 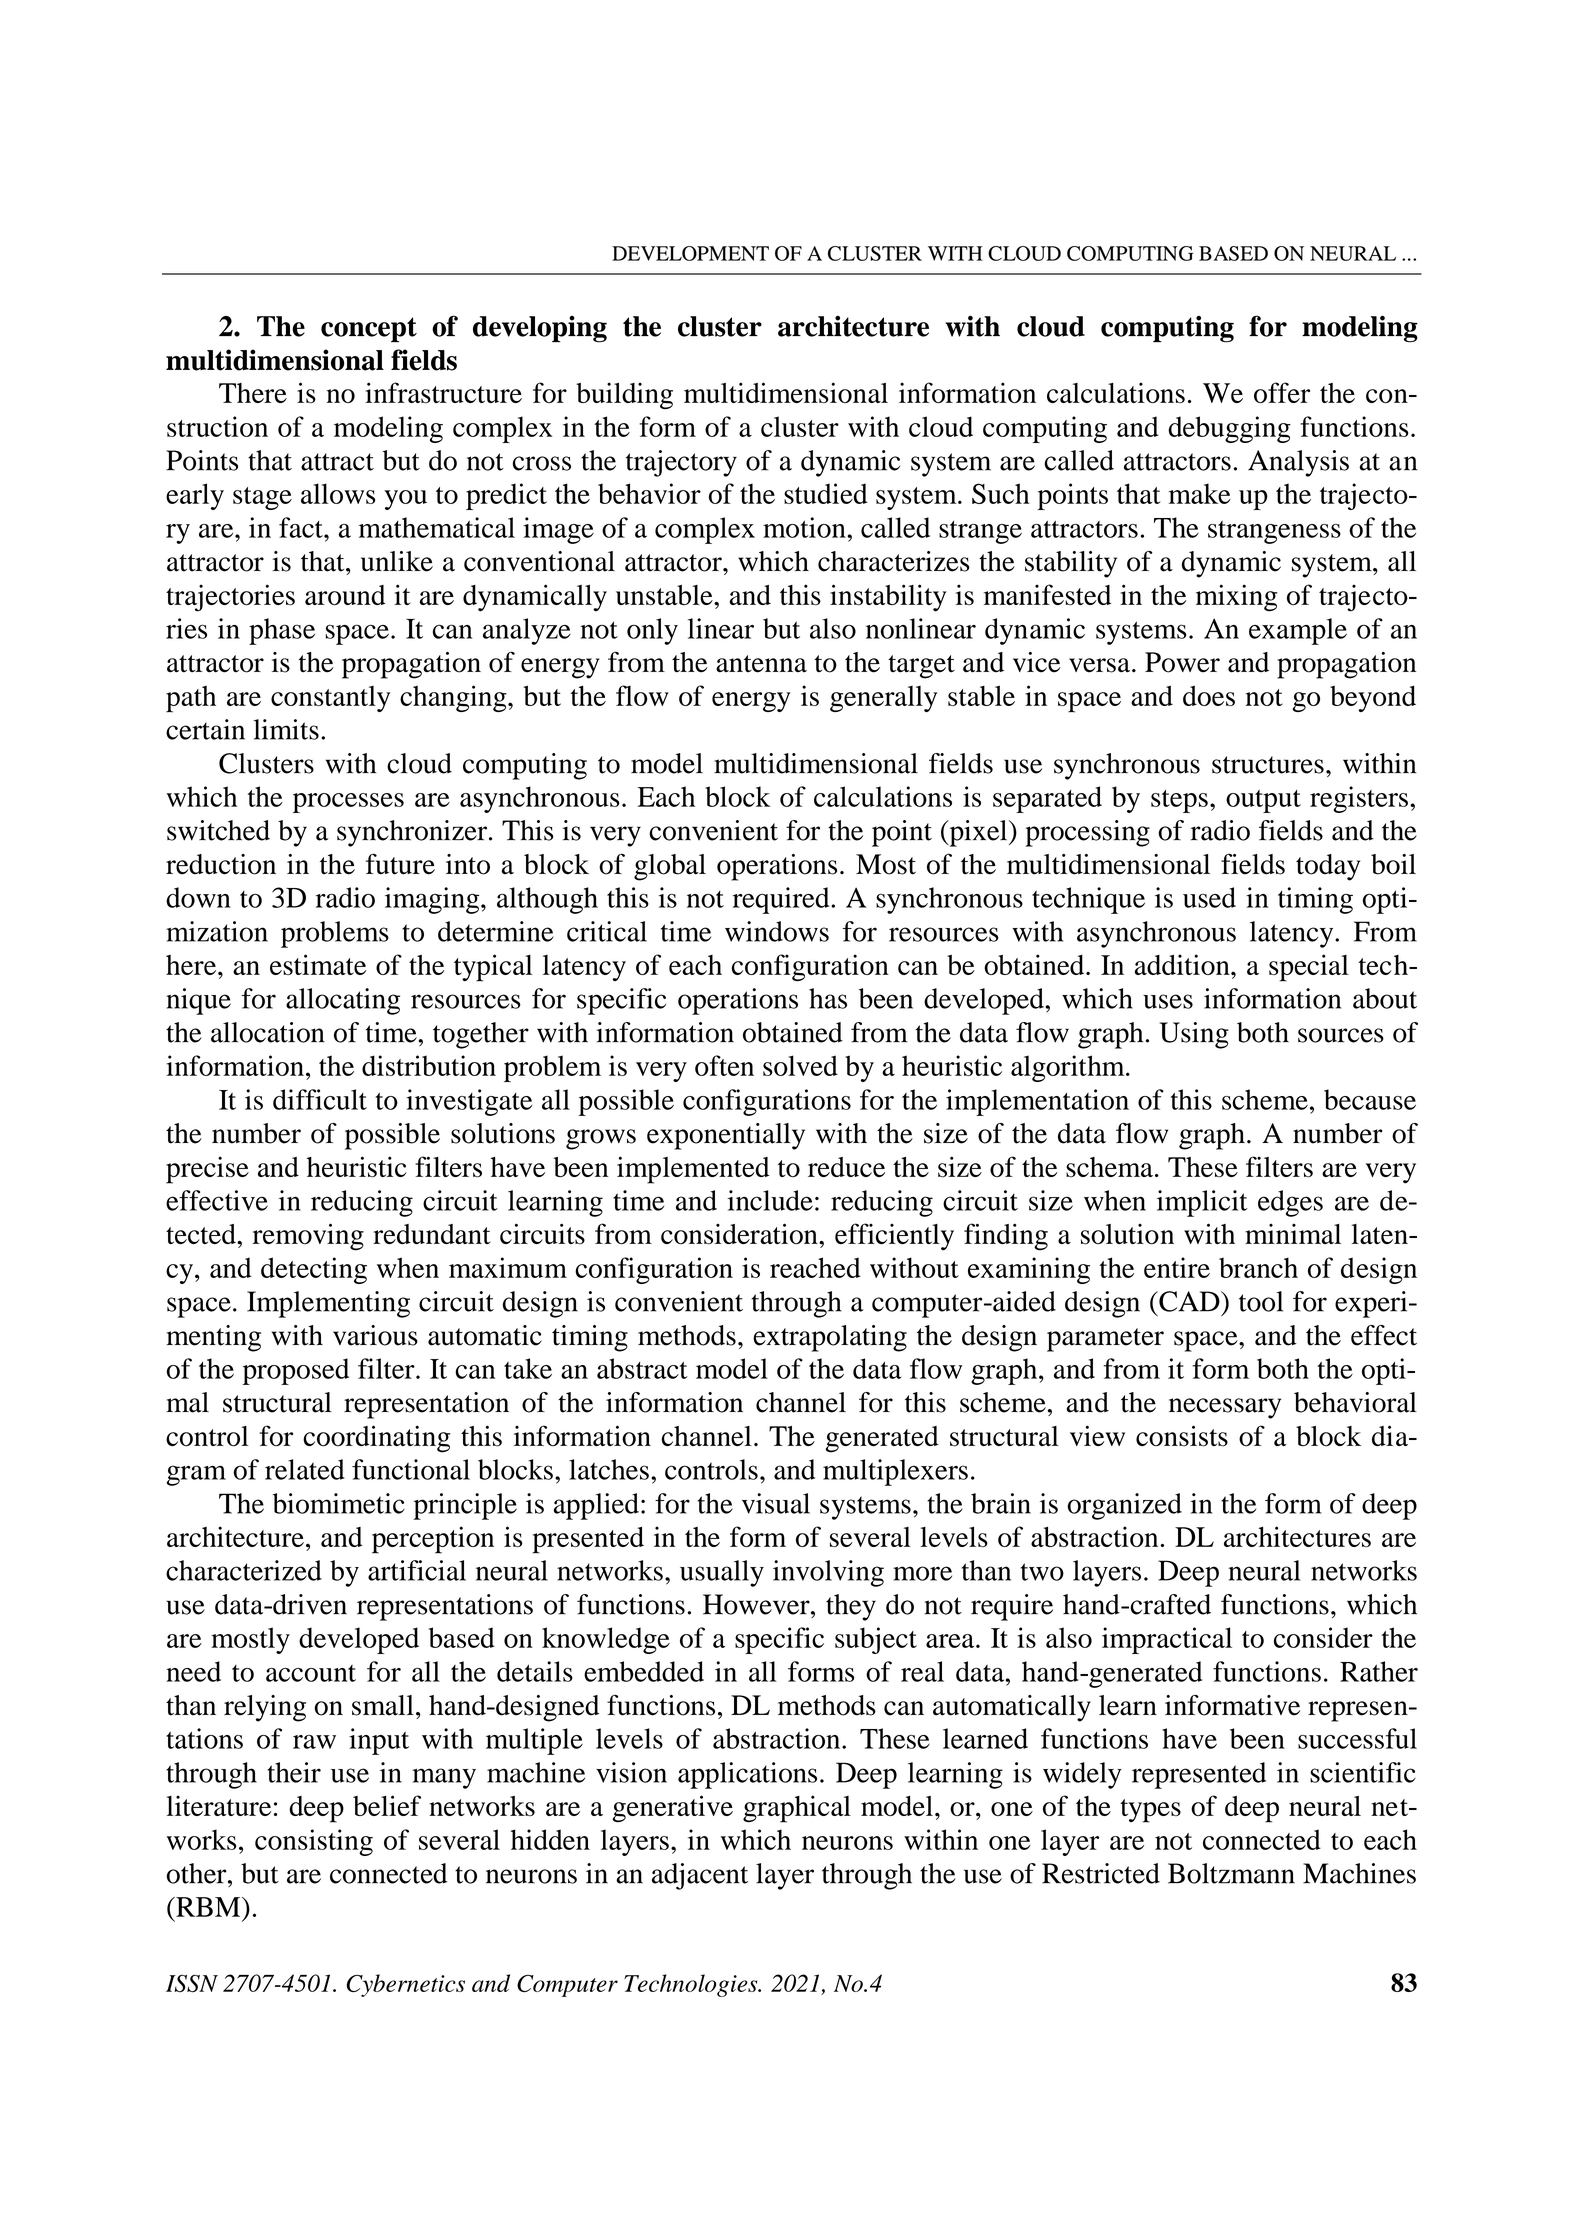 I want to click on visual, so click(x=776, y=1503).
